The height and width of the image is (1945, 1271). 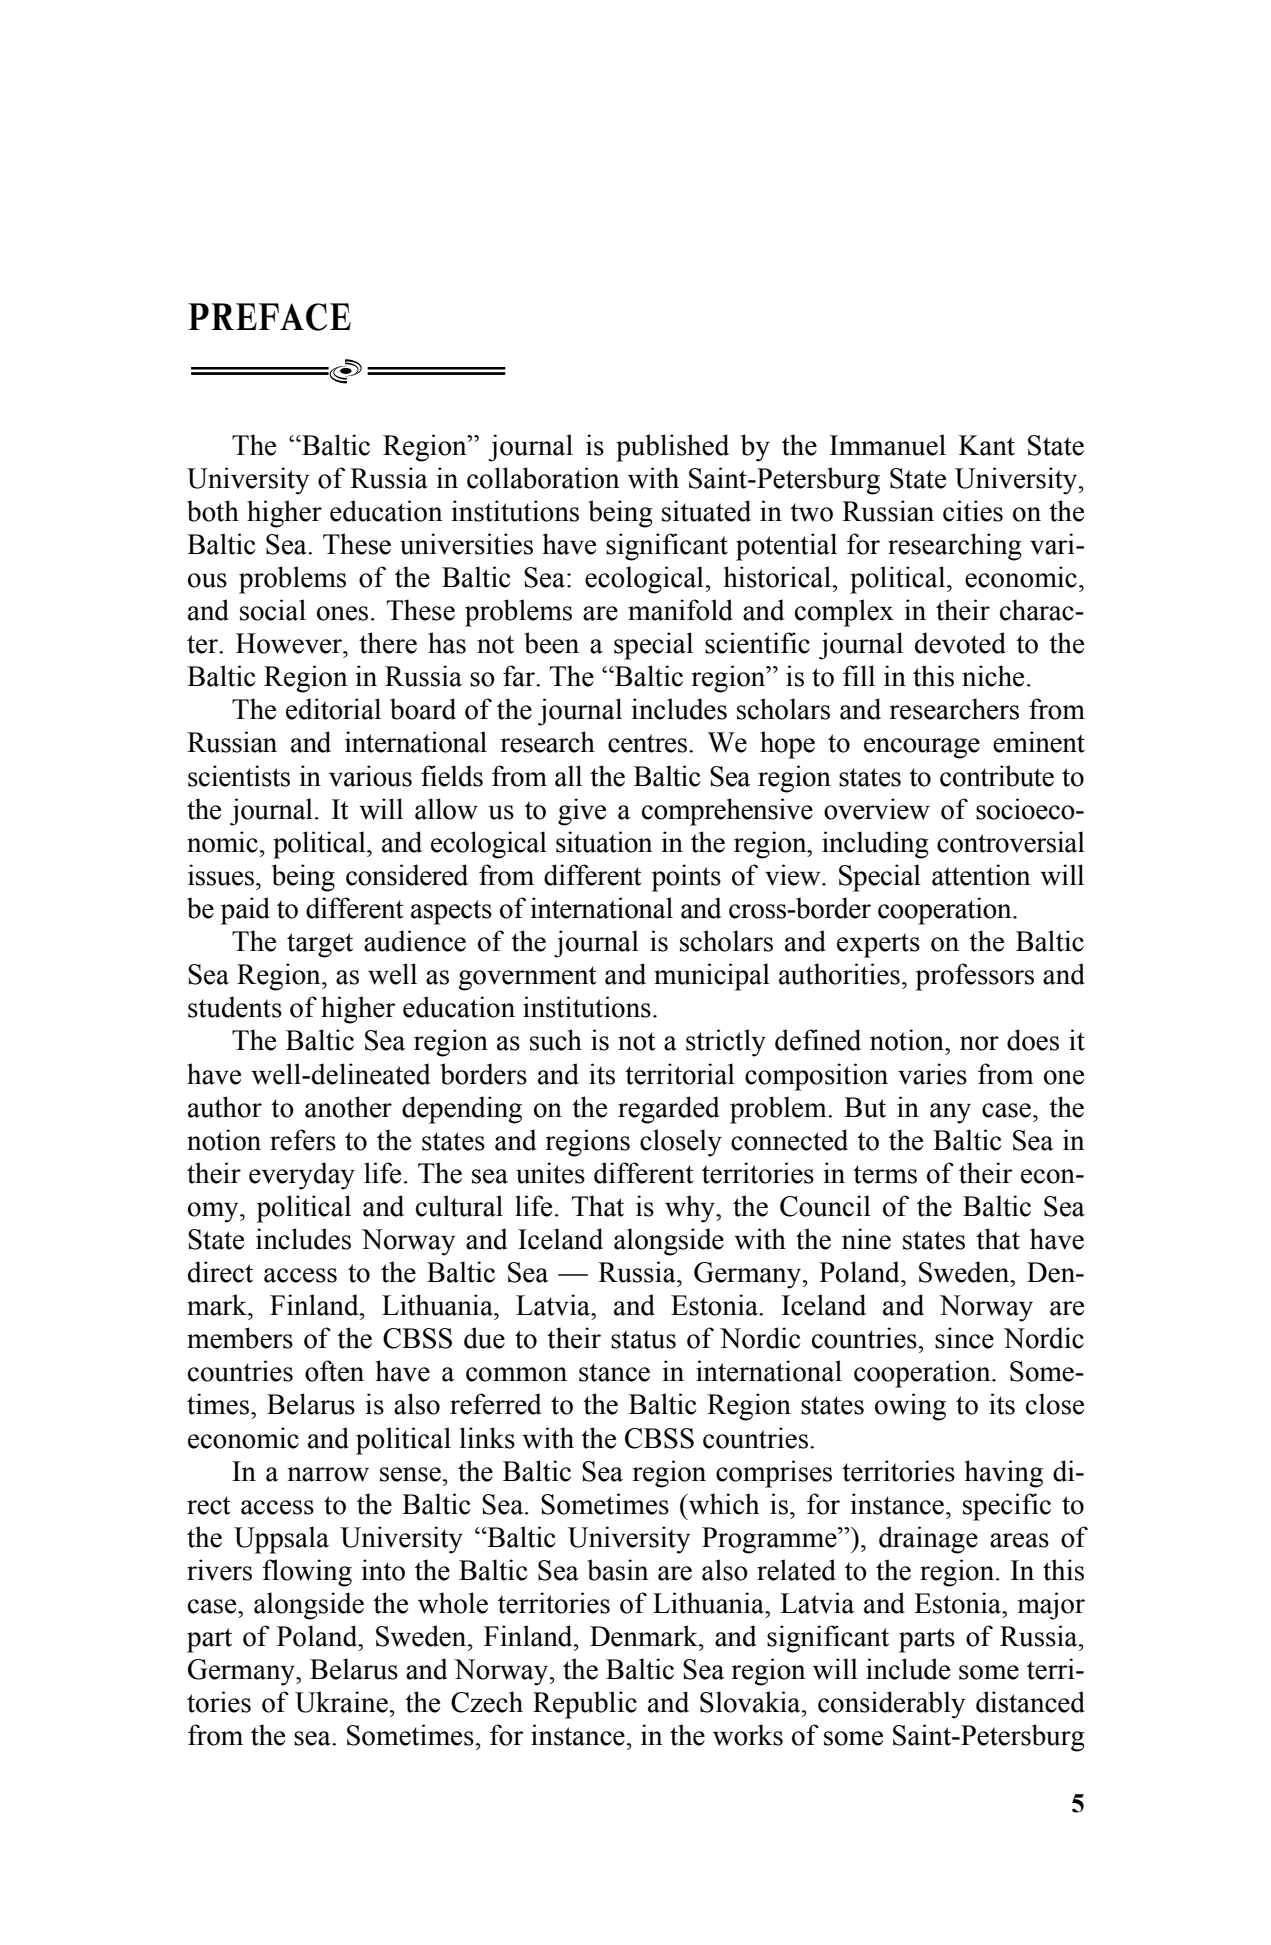 What do you see at coordinates (269, 317) in the image?
I see `PREFACE` at bounding box center [269, 317].
